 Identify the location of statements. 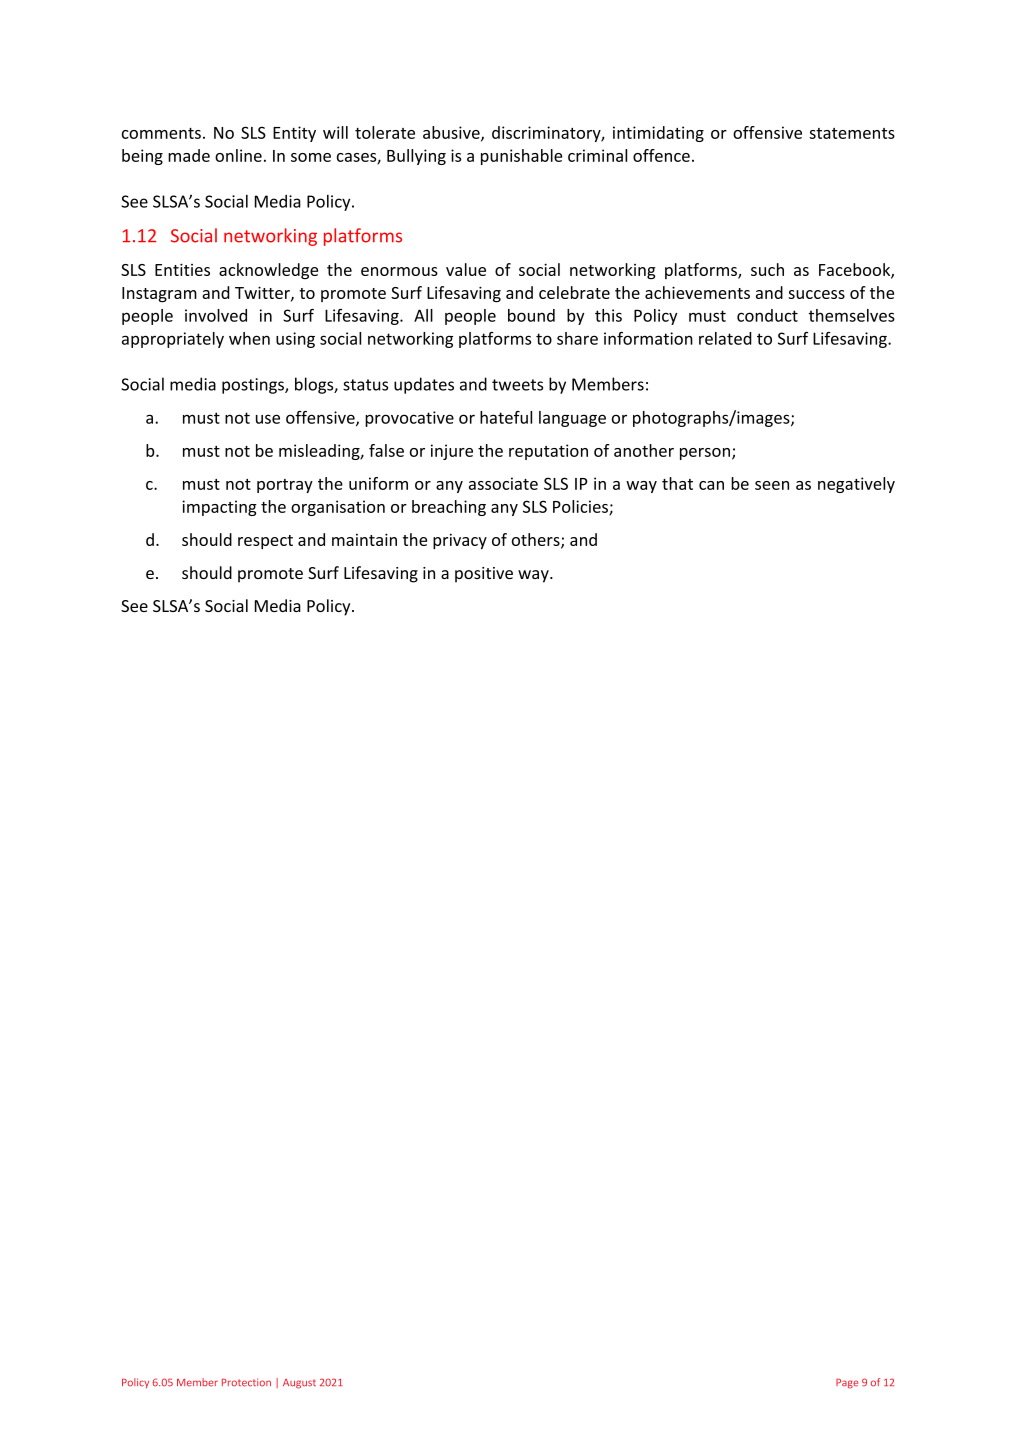
(852, 133).
